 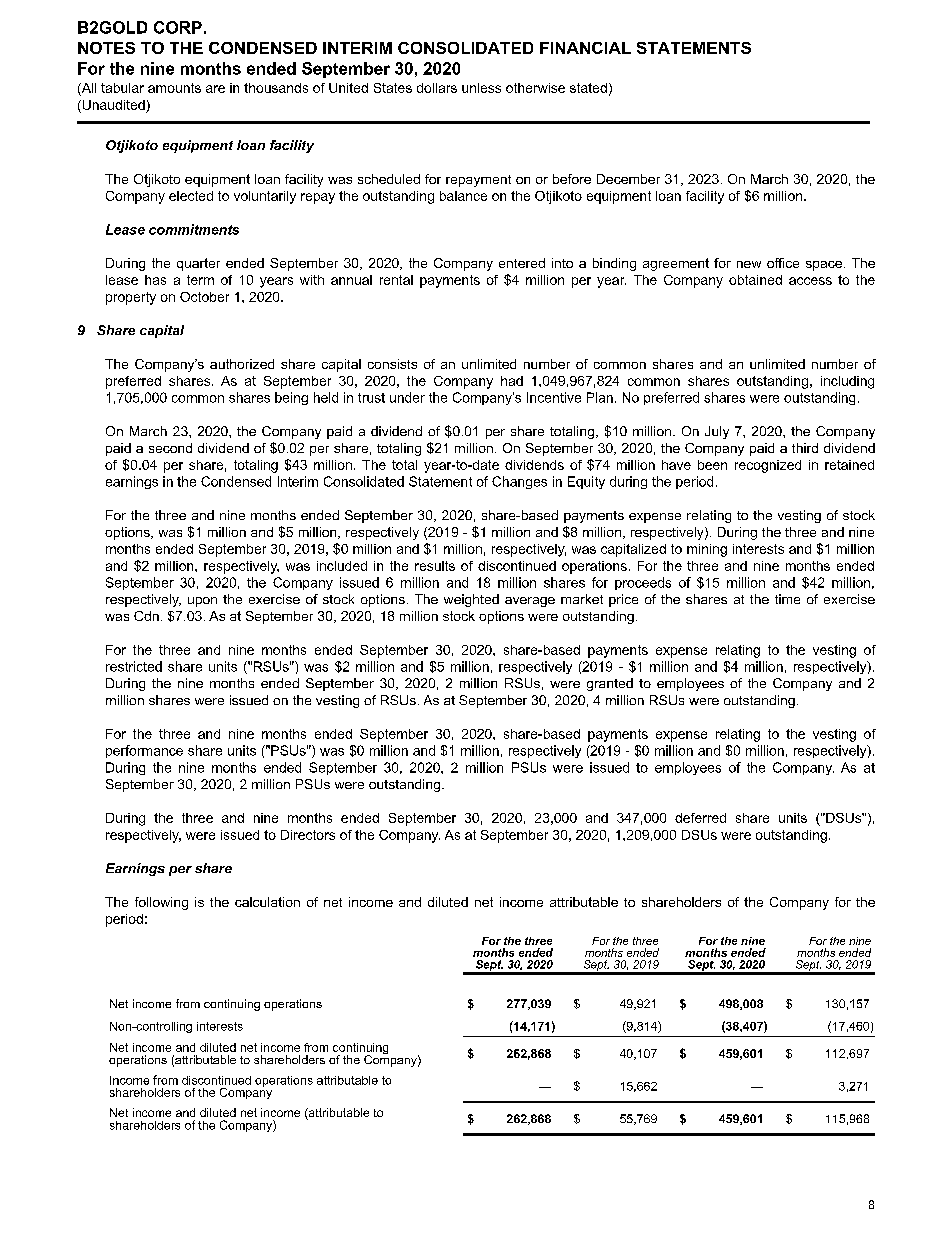 I want to click on following, so click(x=161, y=903).
